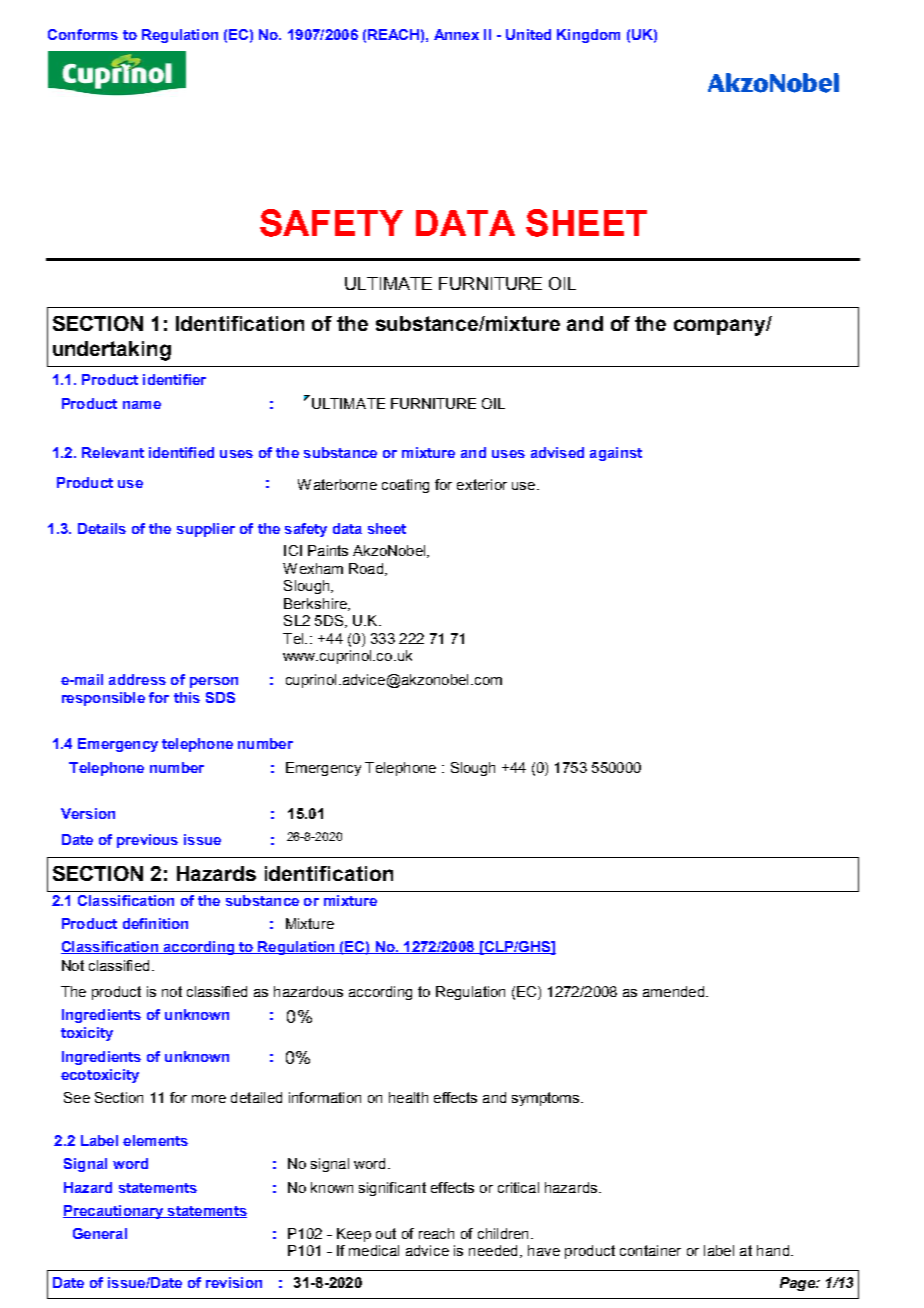 This document has height=1308, width=924. What do you see at coordinates (456, 34) in the document?
I see `Annex` at bounding box center [456, 34].
